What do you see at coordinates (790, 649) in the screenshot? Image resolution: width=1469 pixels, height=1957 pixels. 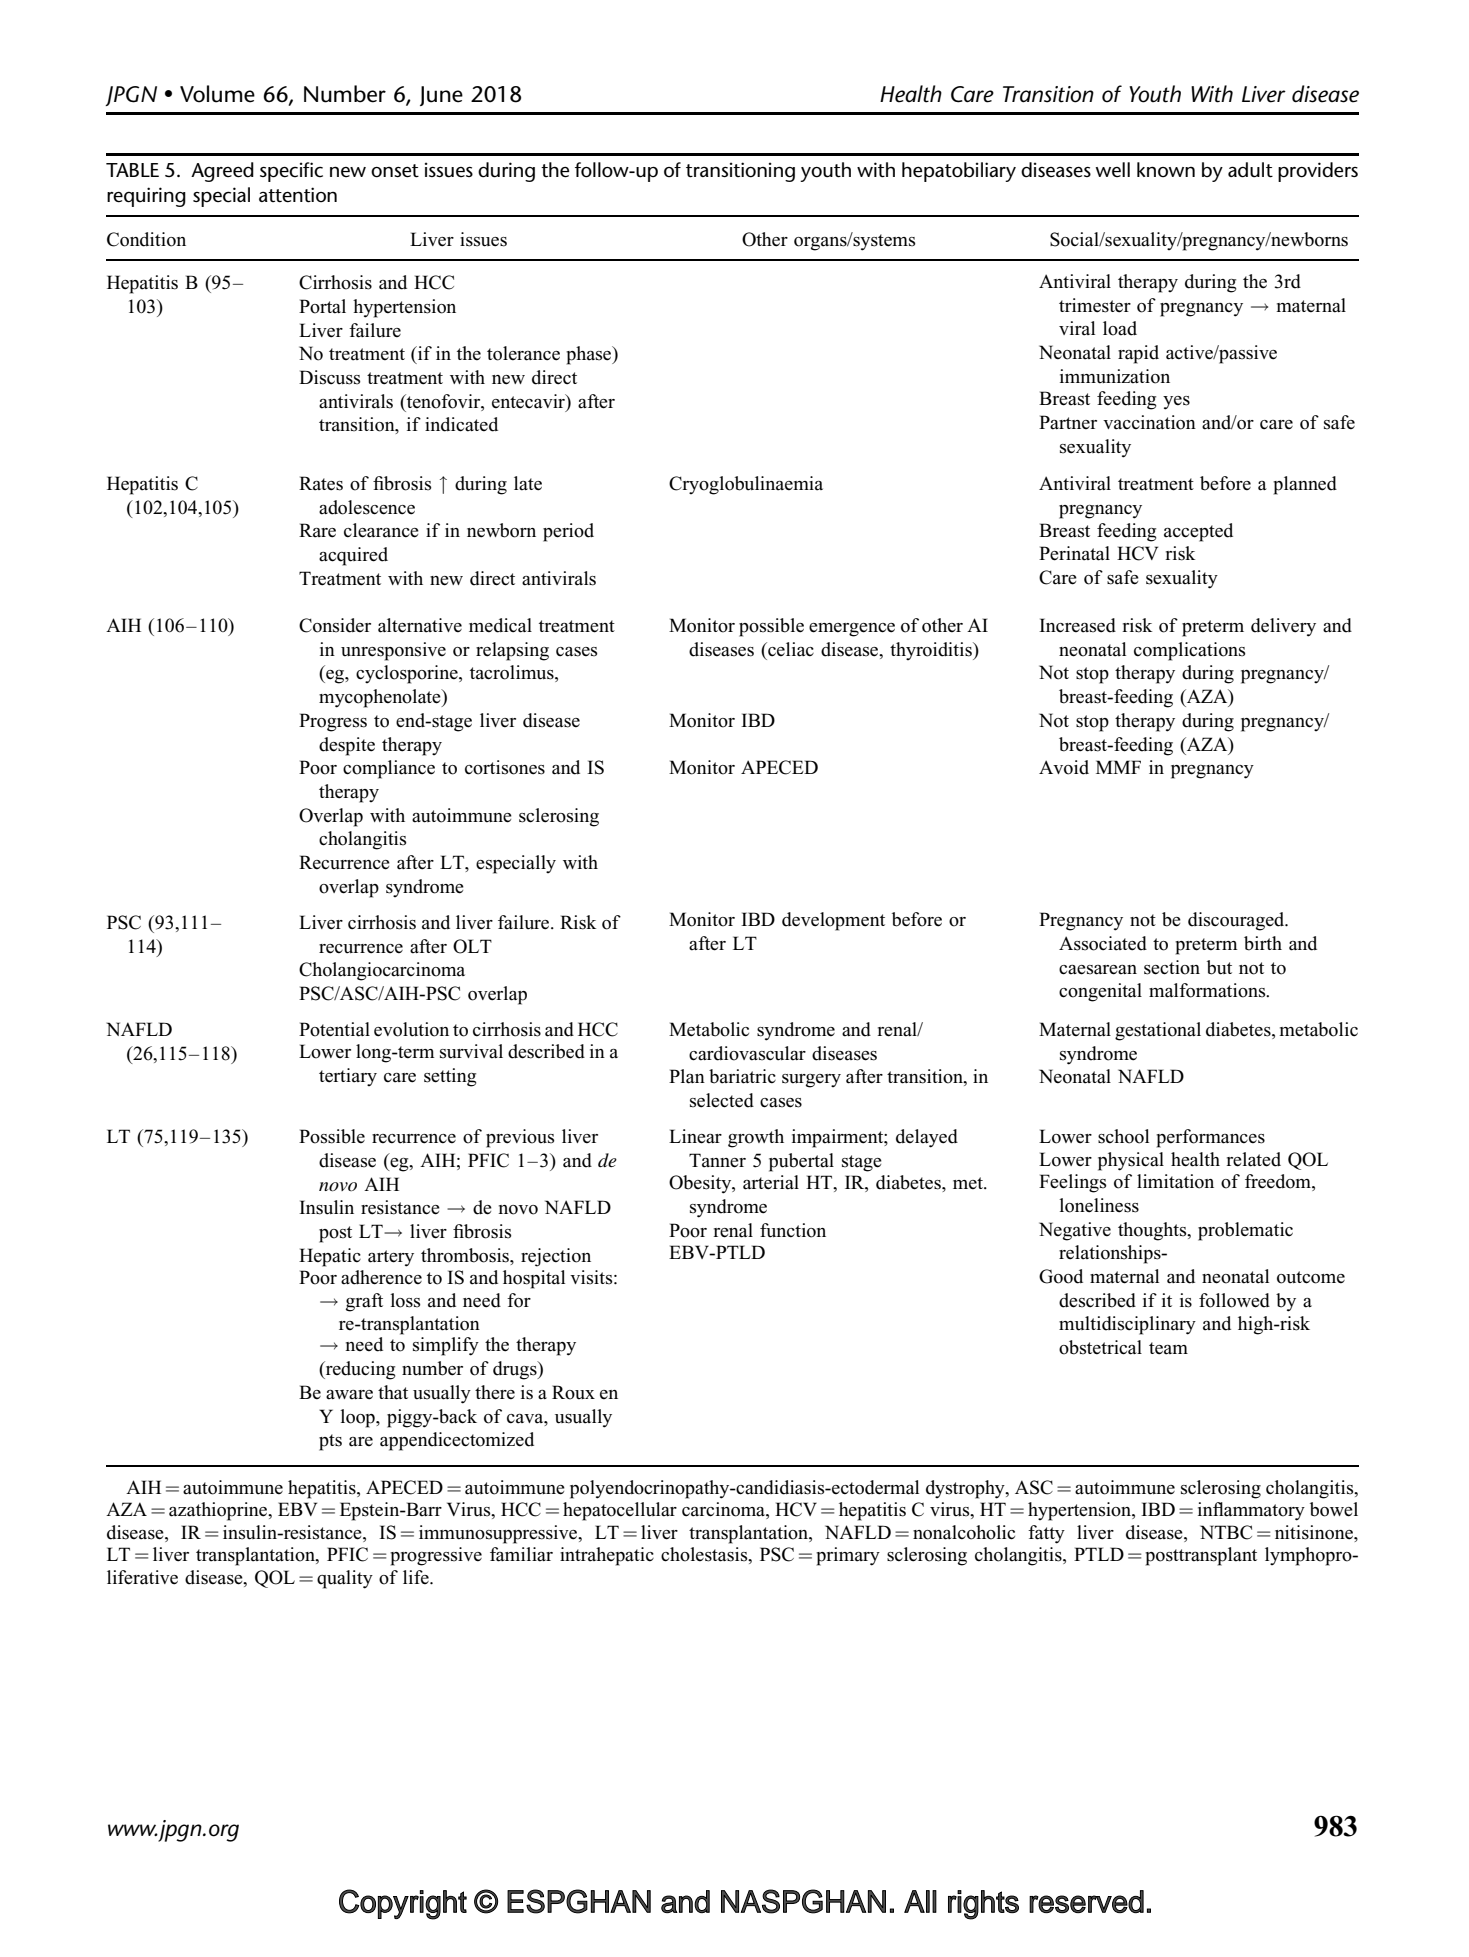 I see `celiac` at bounding box center [790, 649].
